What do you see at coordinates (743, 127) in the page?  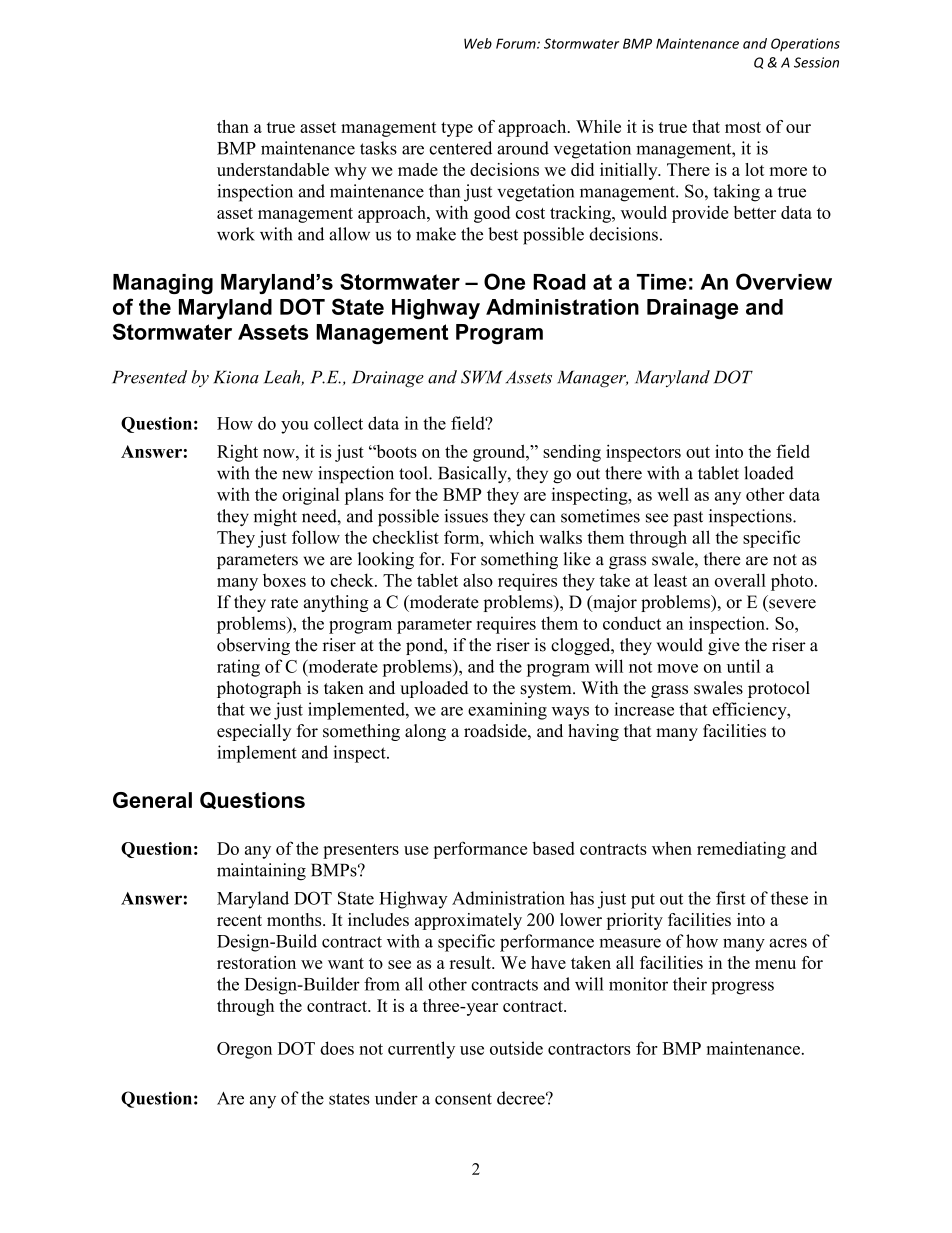 I see `most` at bounding box center [743, 127].
